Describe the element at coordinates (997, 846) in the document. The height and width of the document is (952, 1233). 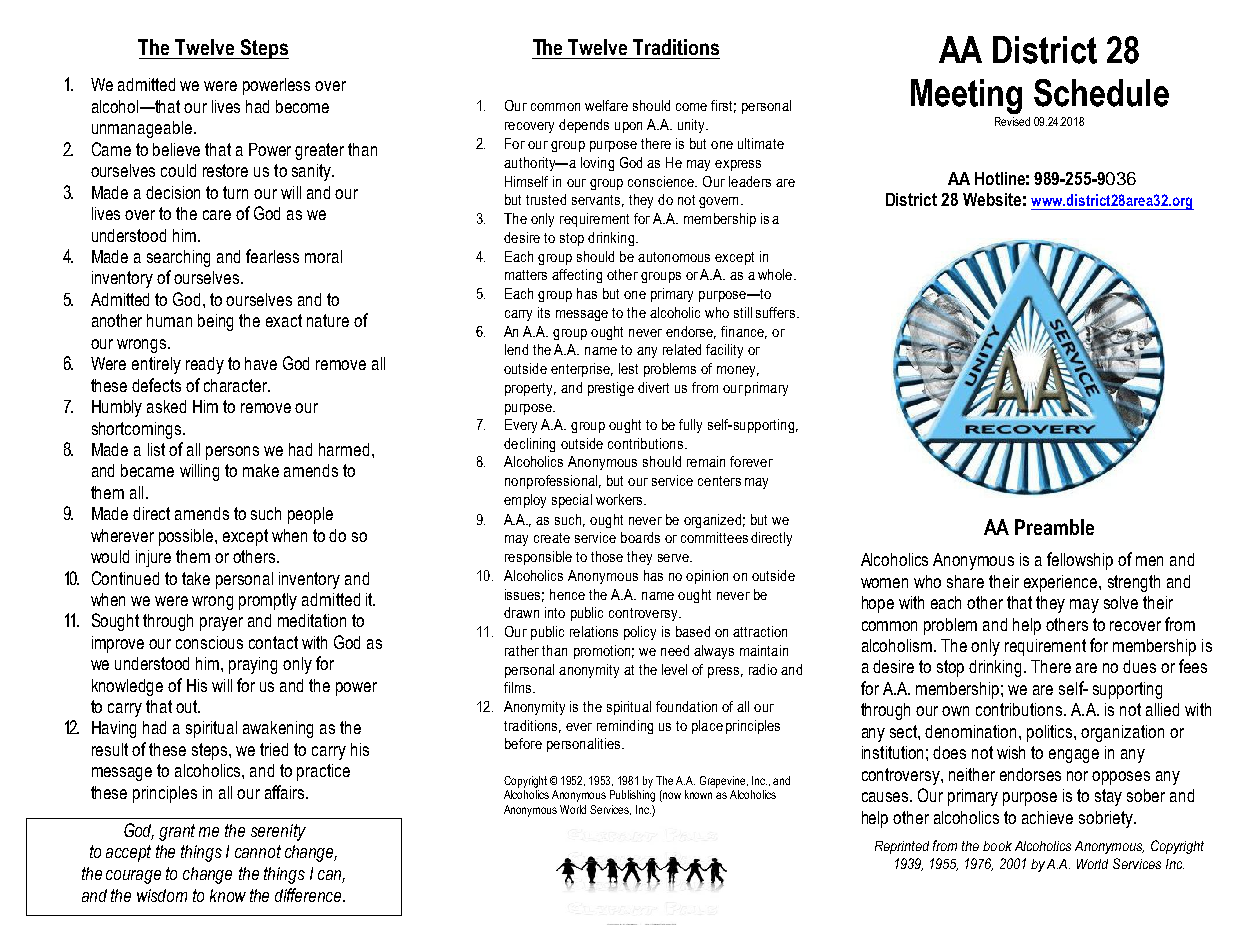
I see `book` at that location.
